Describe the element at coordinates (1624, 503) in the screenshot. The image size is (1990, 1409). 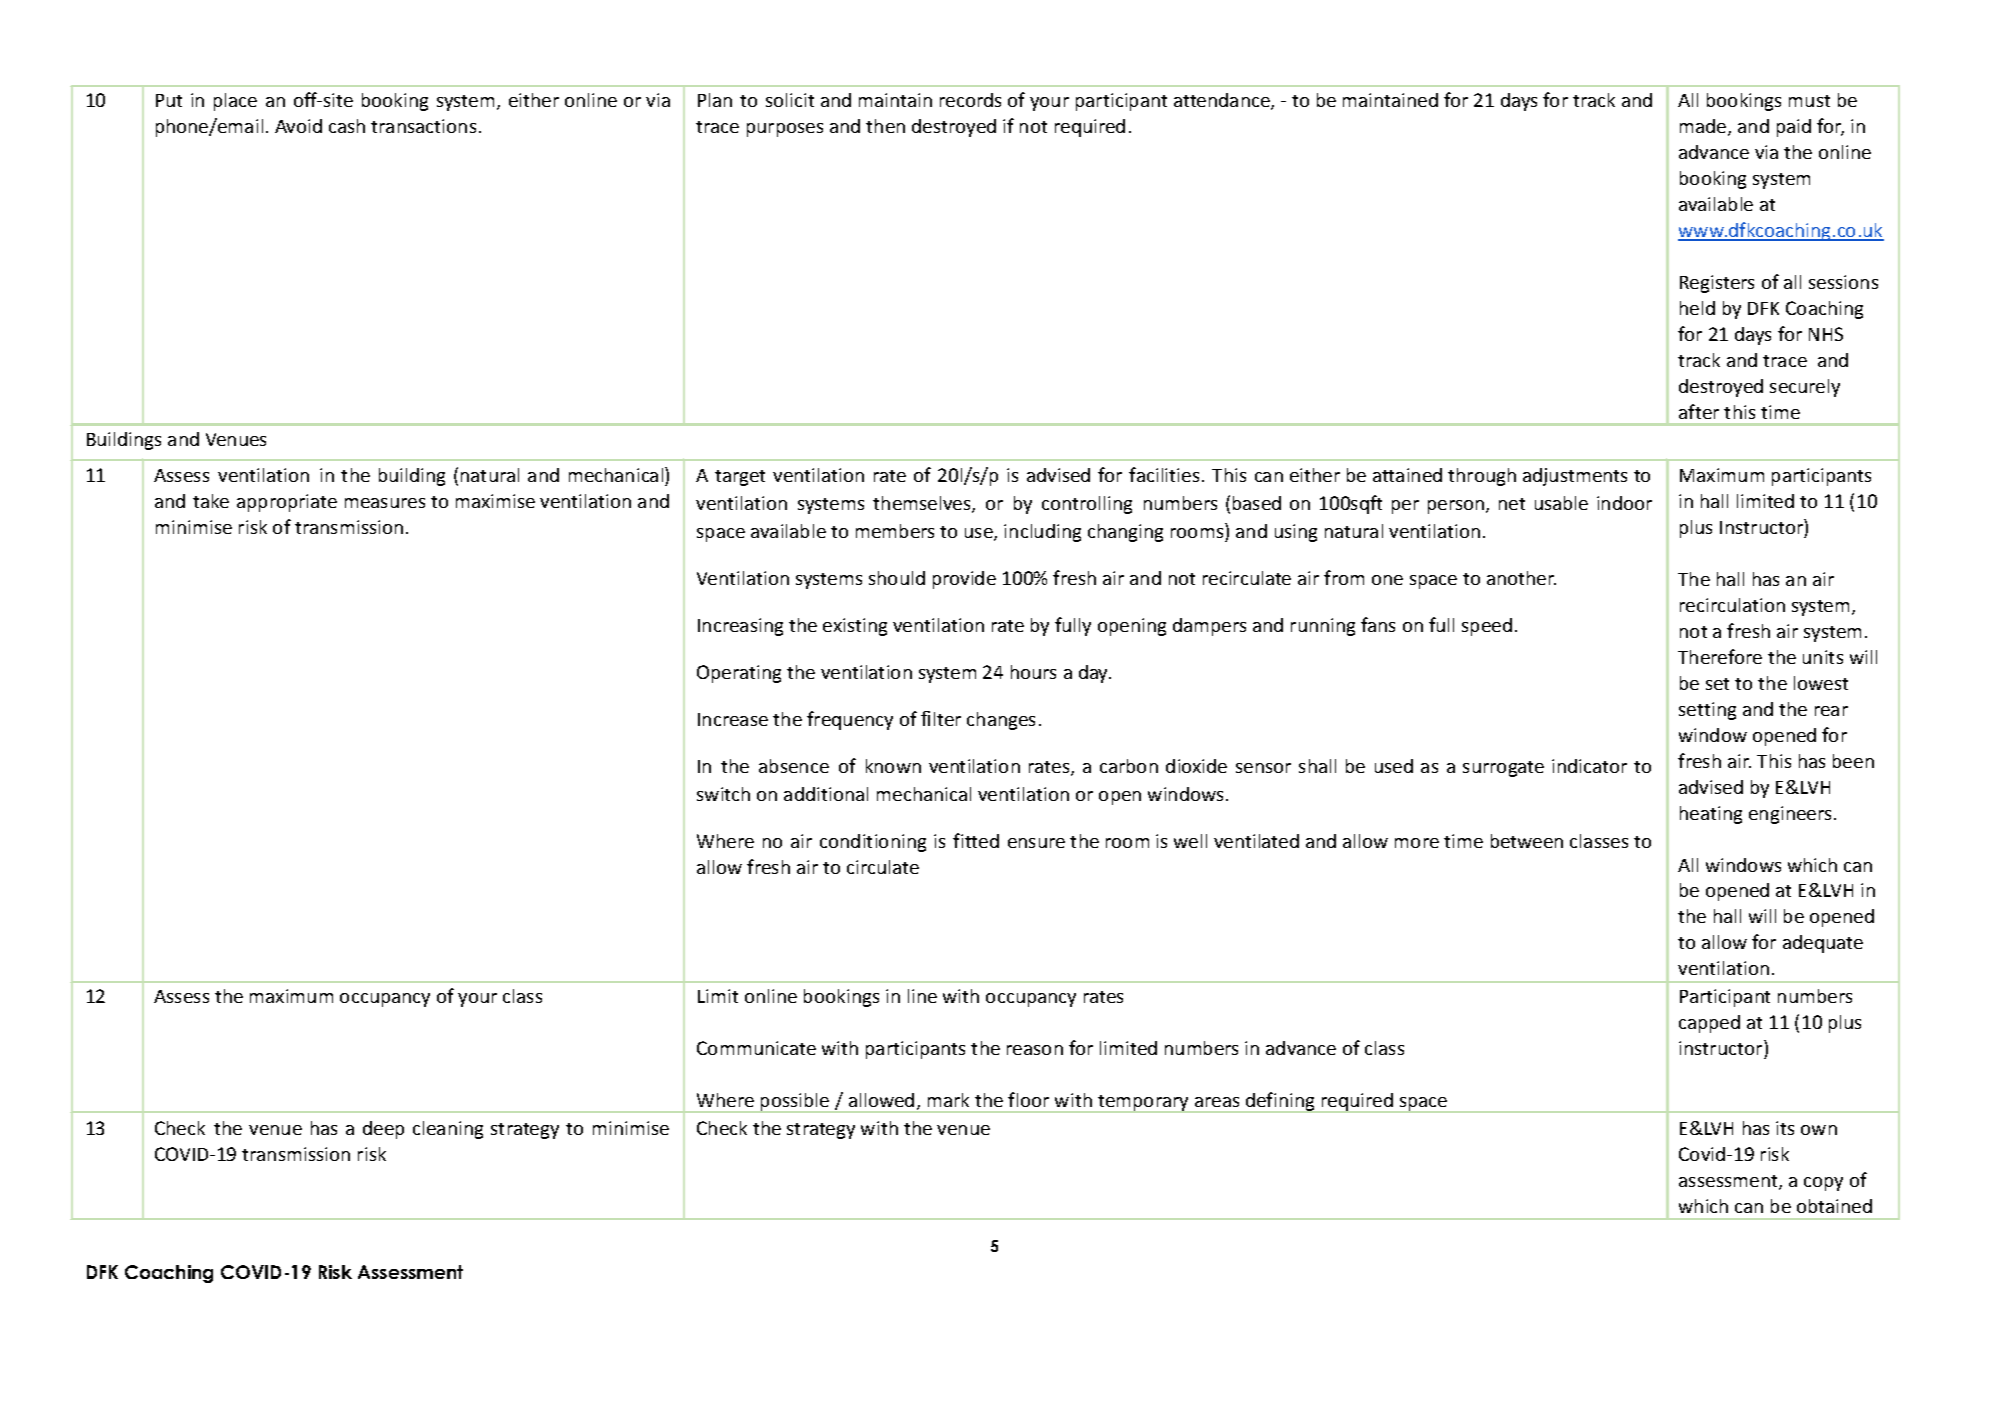
I see `indoor` at that location.
